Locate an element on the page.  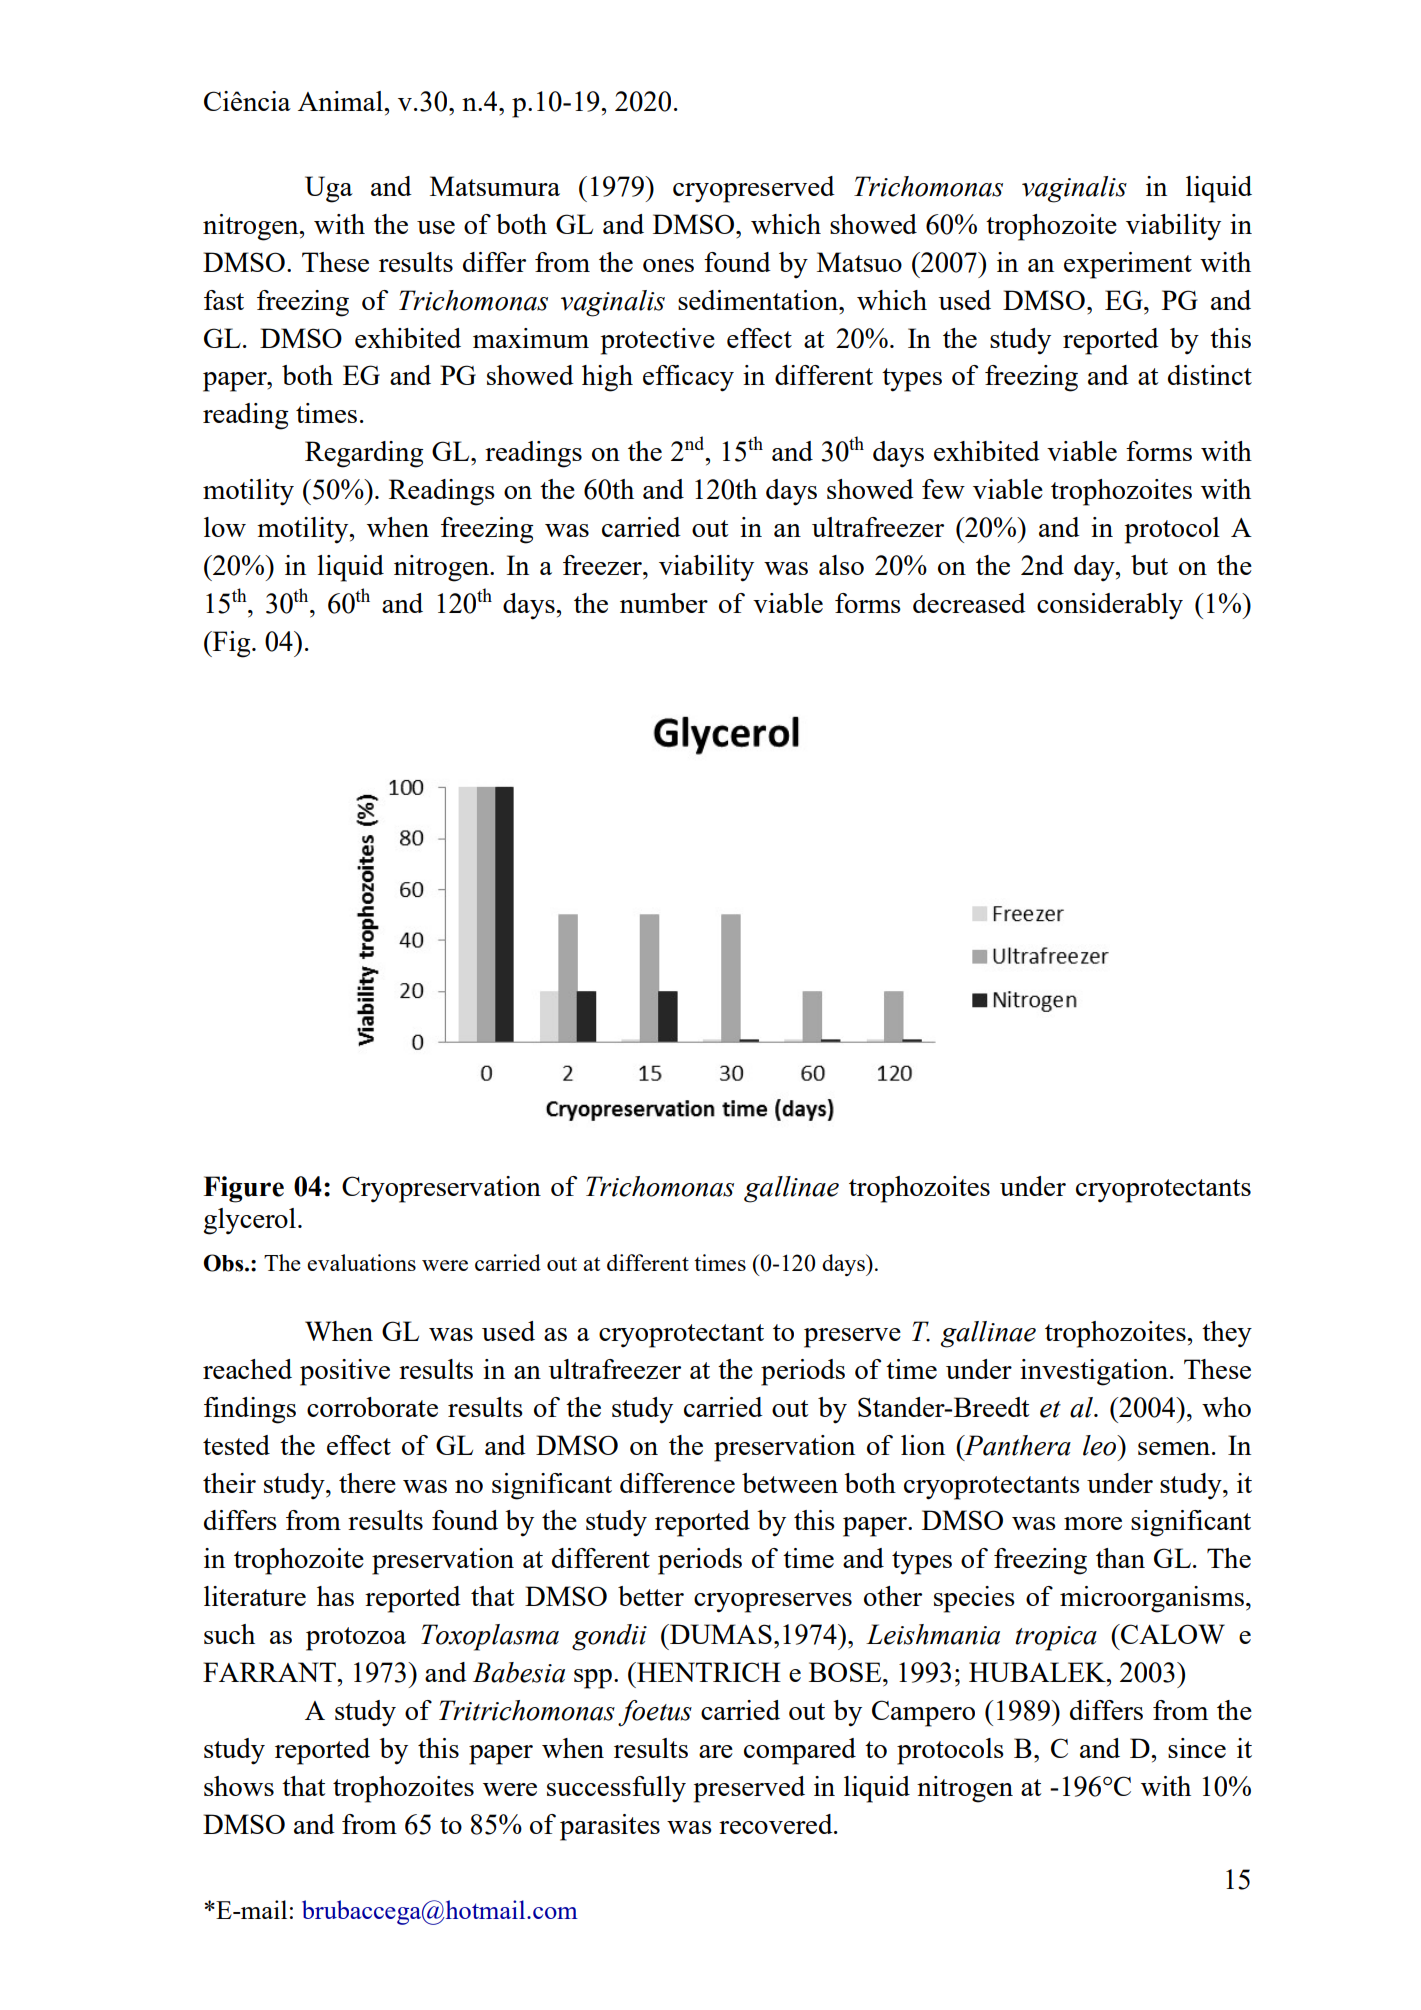
experiment is located at coordinates (1128, 265).
